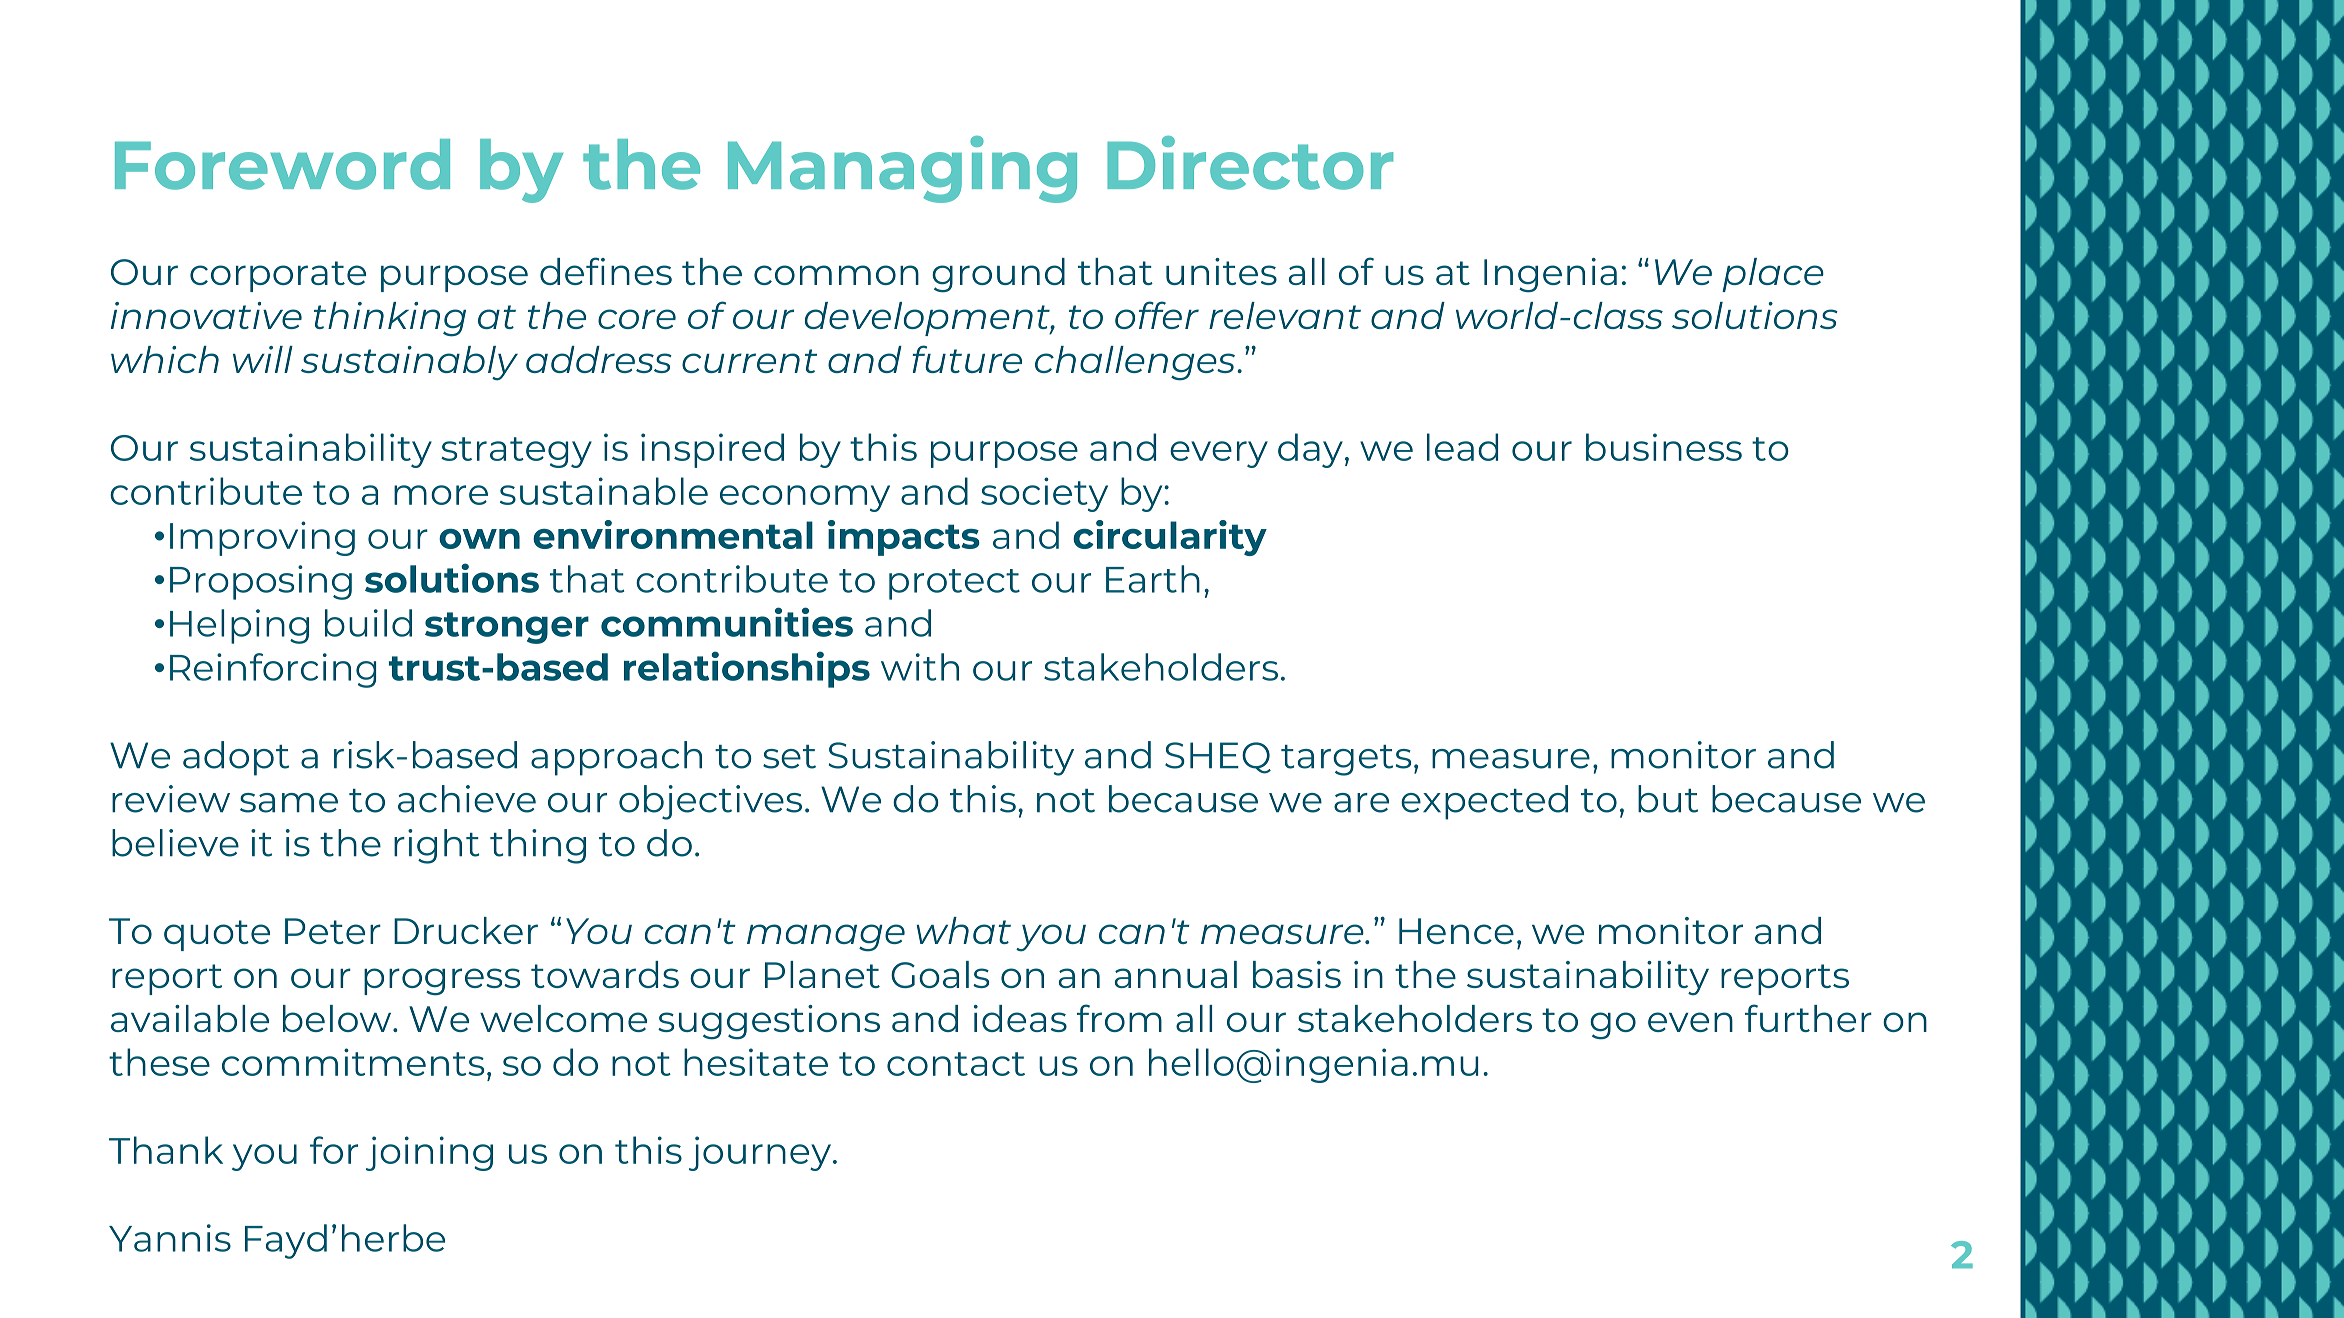  What do you see at coordinates (273, 670) in the document?
I see `Reinforcing` at bounding box center [273, 670].
